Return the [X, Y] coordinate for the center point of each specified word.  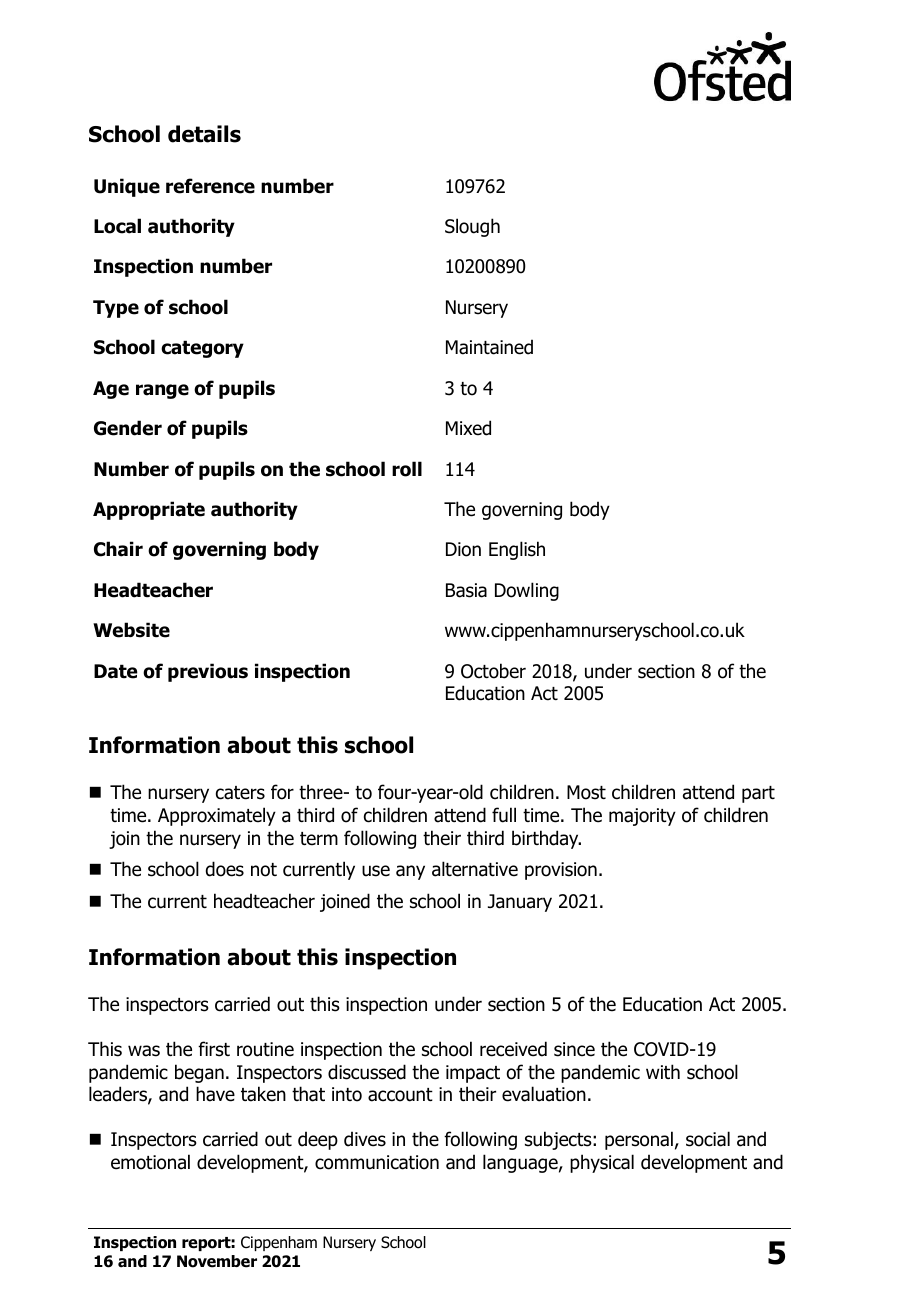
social [708, 1139]
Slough [472, 227]
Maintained [489, 347]
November [217, 1261]
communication [377, 1162]
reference [210, 186]
